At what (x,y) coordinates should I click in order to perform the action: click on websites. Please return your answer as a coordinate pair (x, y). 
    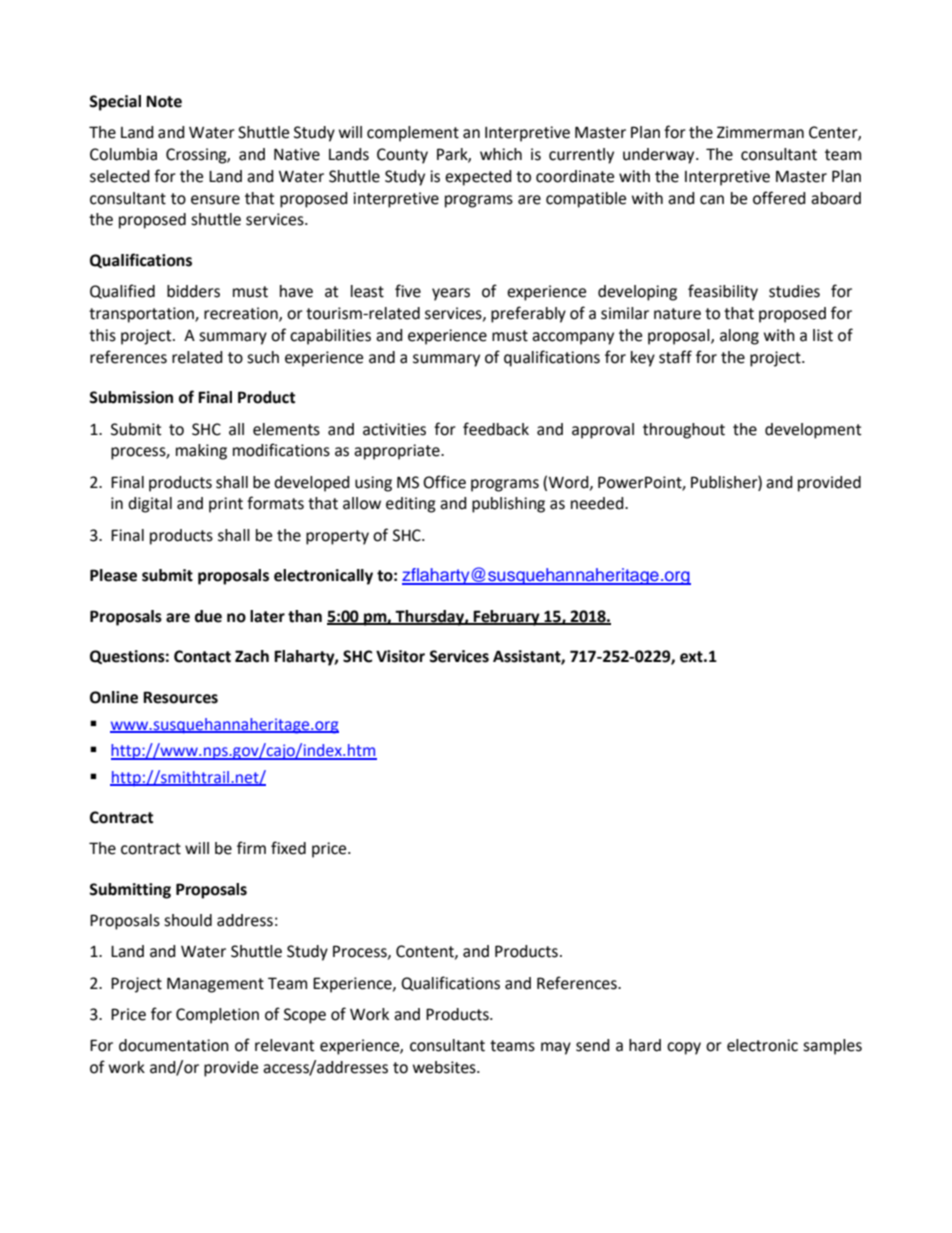
    Looking at the image, I should click on (445, 1067).
